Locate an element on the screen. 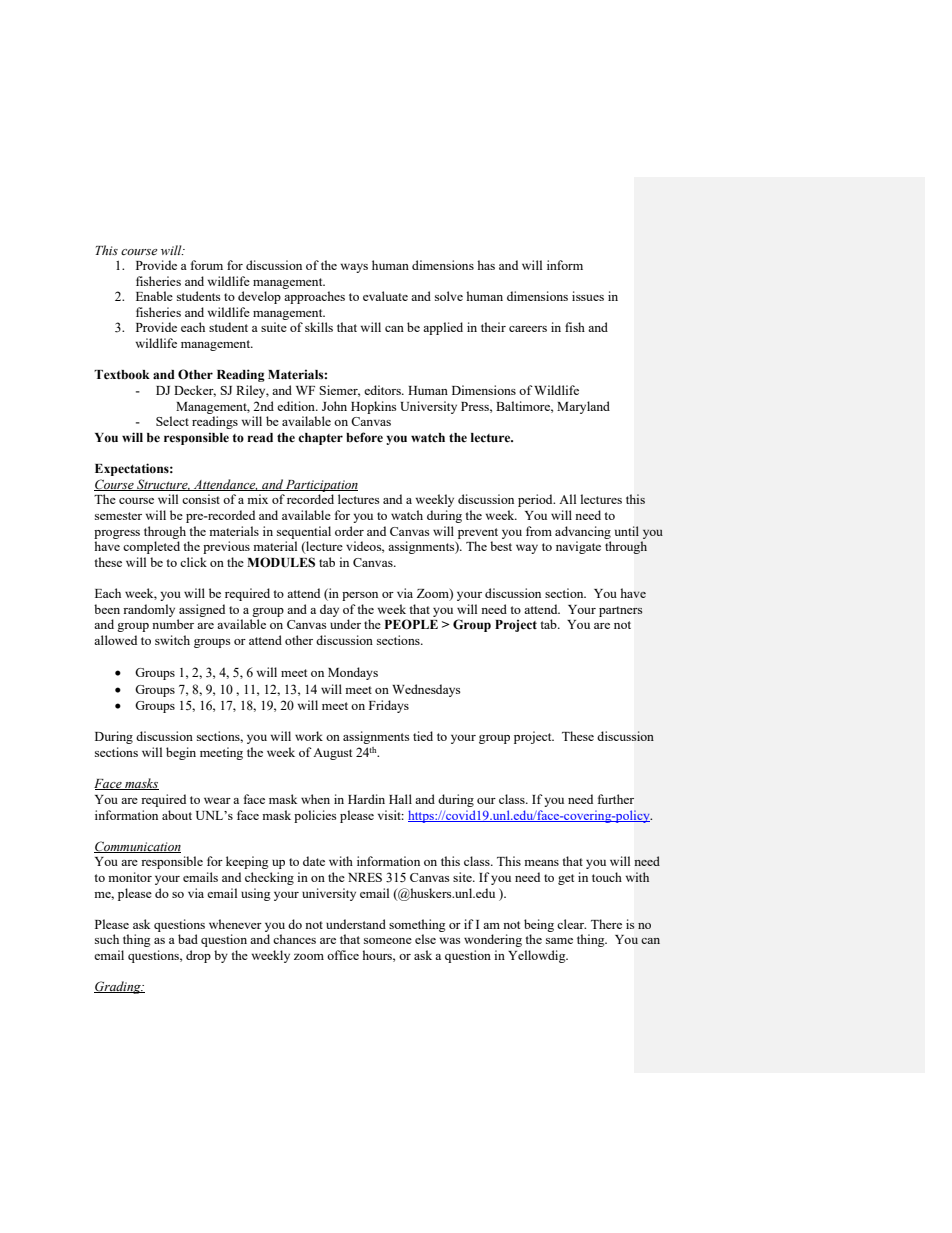  someone is located at coordinates (388, 941).
